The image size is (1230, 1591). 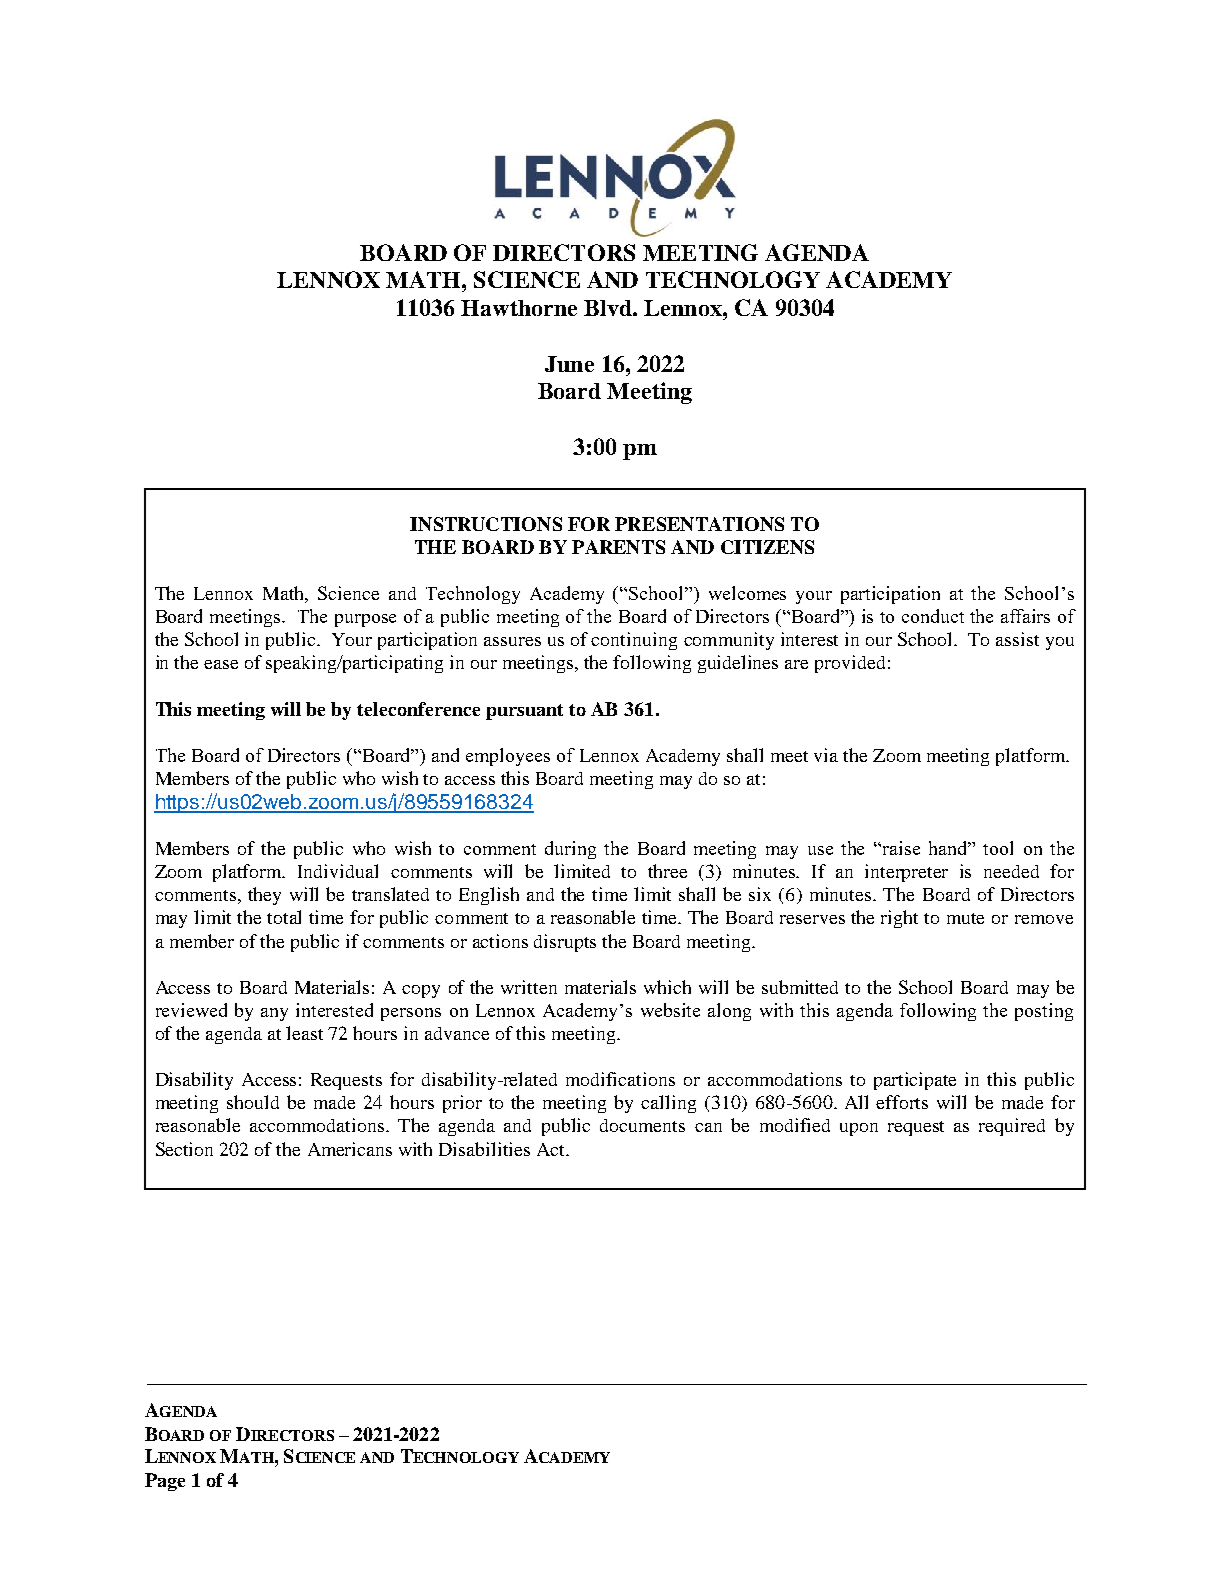 What do you see at coordinates (901, 848) in the screenshot?
I see `raise` at bounding box center [901, 848].
